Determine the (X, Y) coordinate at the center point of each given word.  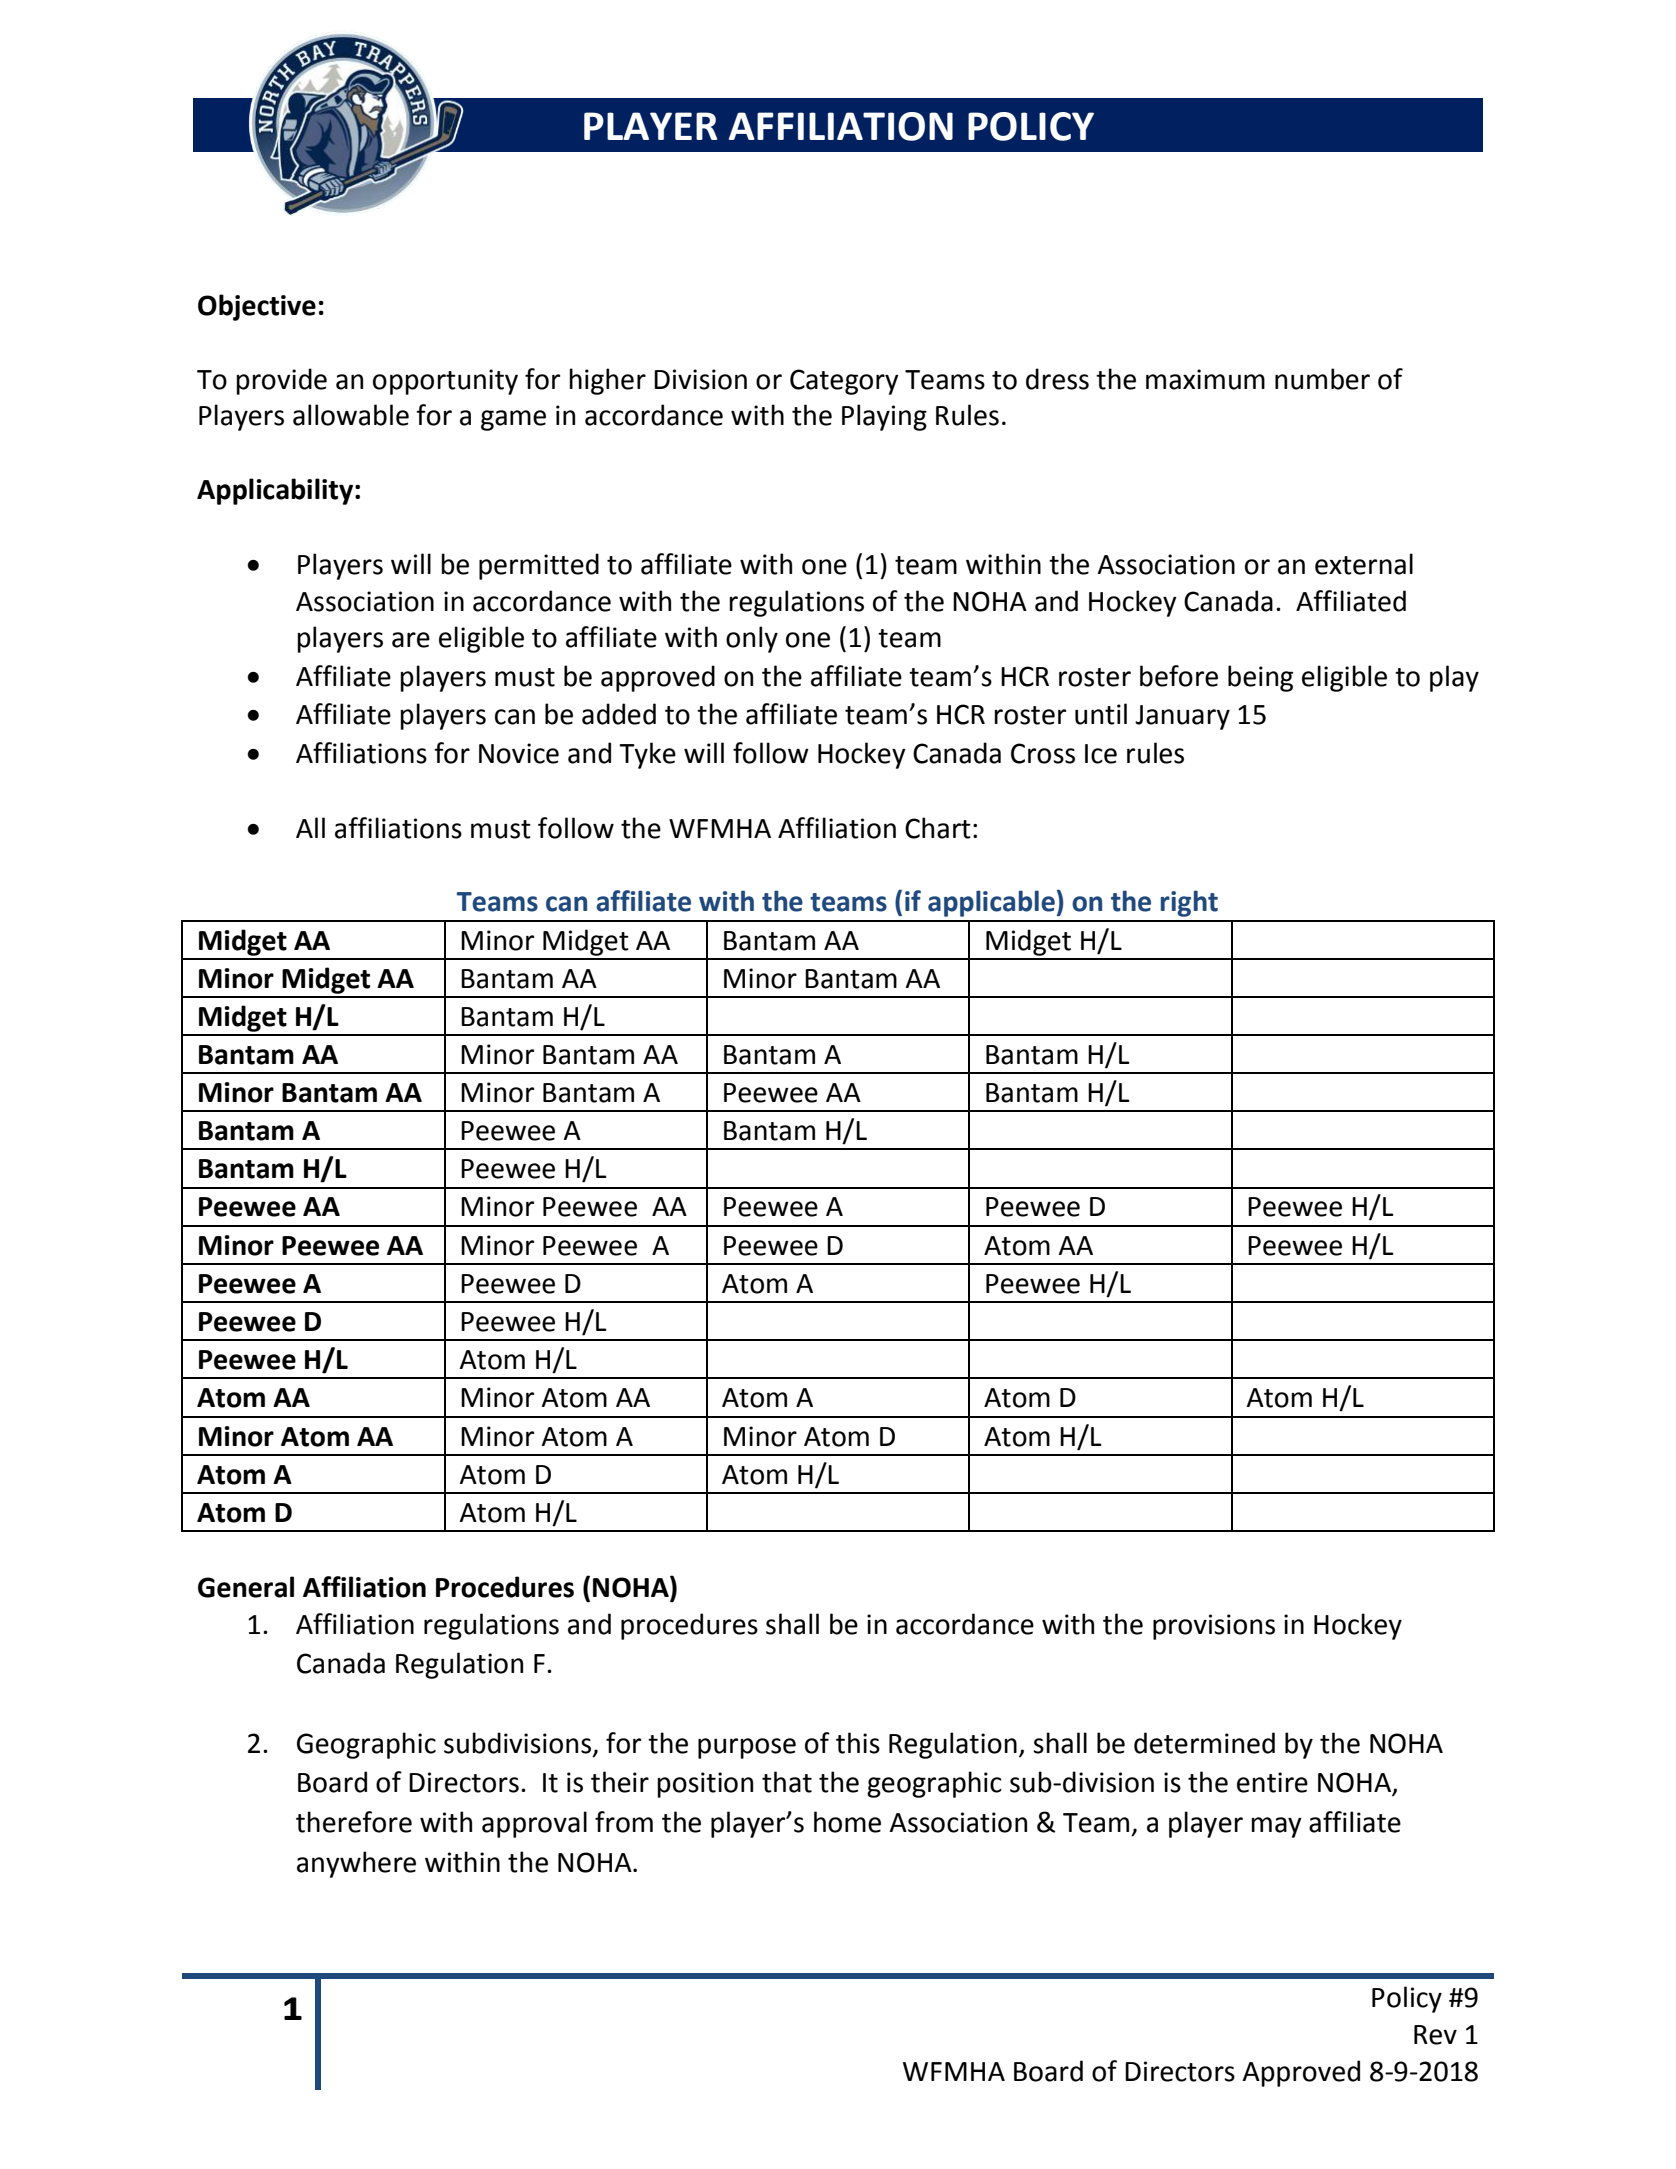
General (246, 1587)
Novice (519, 753)
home (847, 1822)
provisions (1214, 1627)
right (1189, 903)
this (858, 1743)
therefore (354, 1822)
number (1322, 379)
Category (844, 382)
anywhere (356, 1864)
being (1260, 678)
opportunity (445, 382)
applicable (991, 903)
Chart (938, 828)
